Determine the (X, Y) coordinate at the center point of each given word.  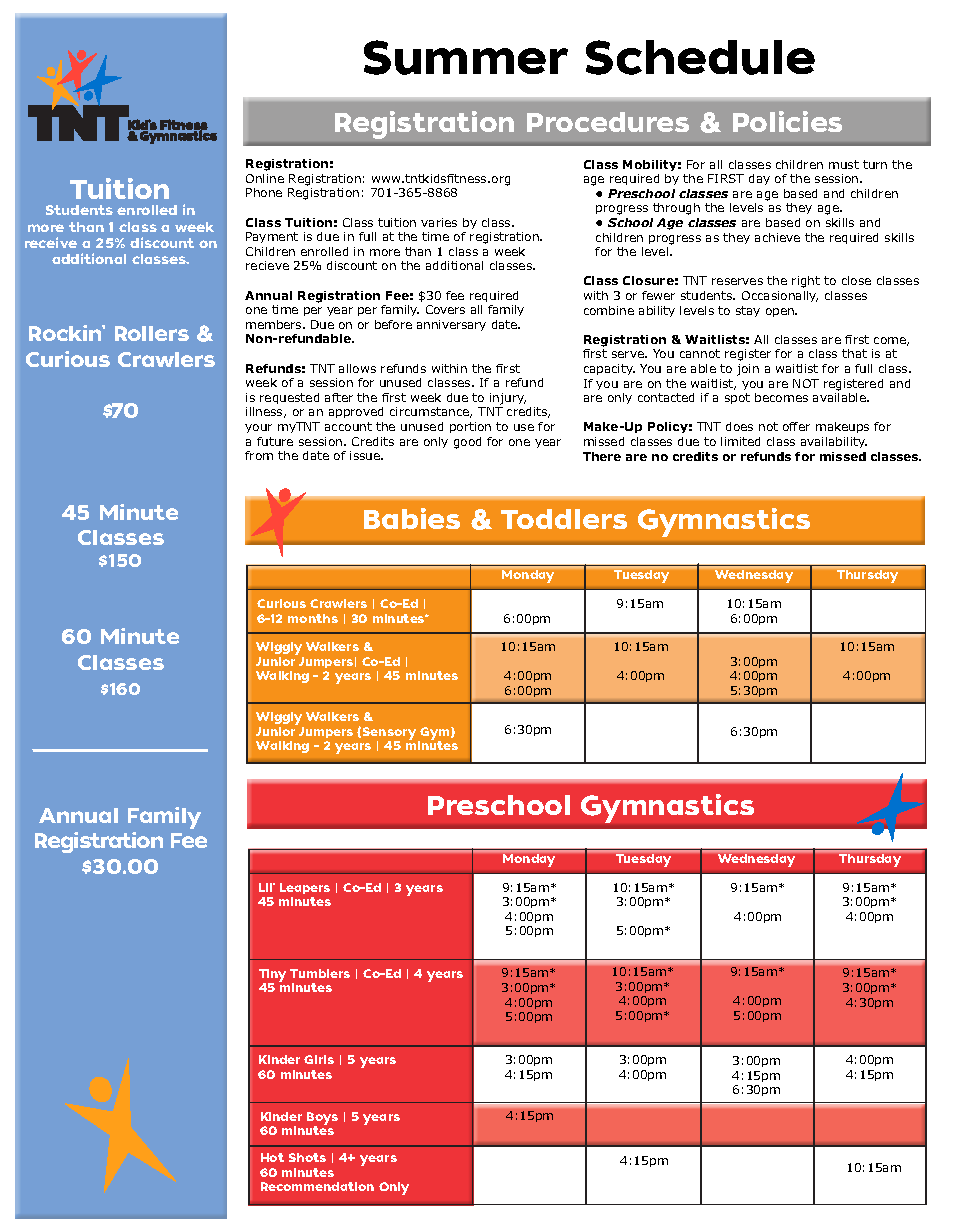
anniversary (451, 325)
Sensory (391, 734)
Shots (307, 1157)
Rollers (152, 333)
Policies (787, 121)
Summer (466, 57)
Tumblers (320, 973)
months (313, 618)
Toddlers (564, 519)
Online (265, 178)
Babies (412, 518)
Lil (267, 887)
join (748, 370)
